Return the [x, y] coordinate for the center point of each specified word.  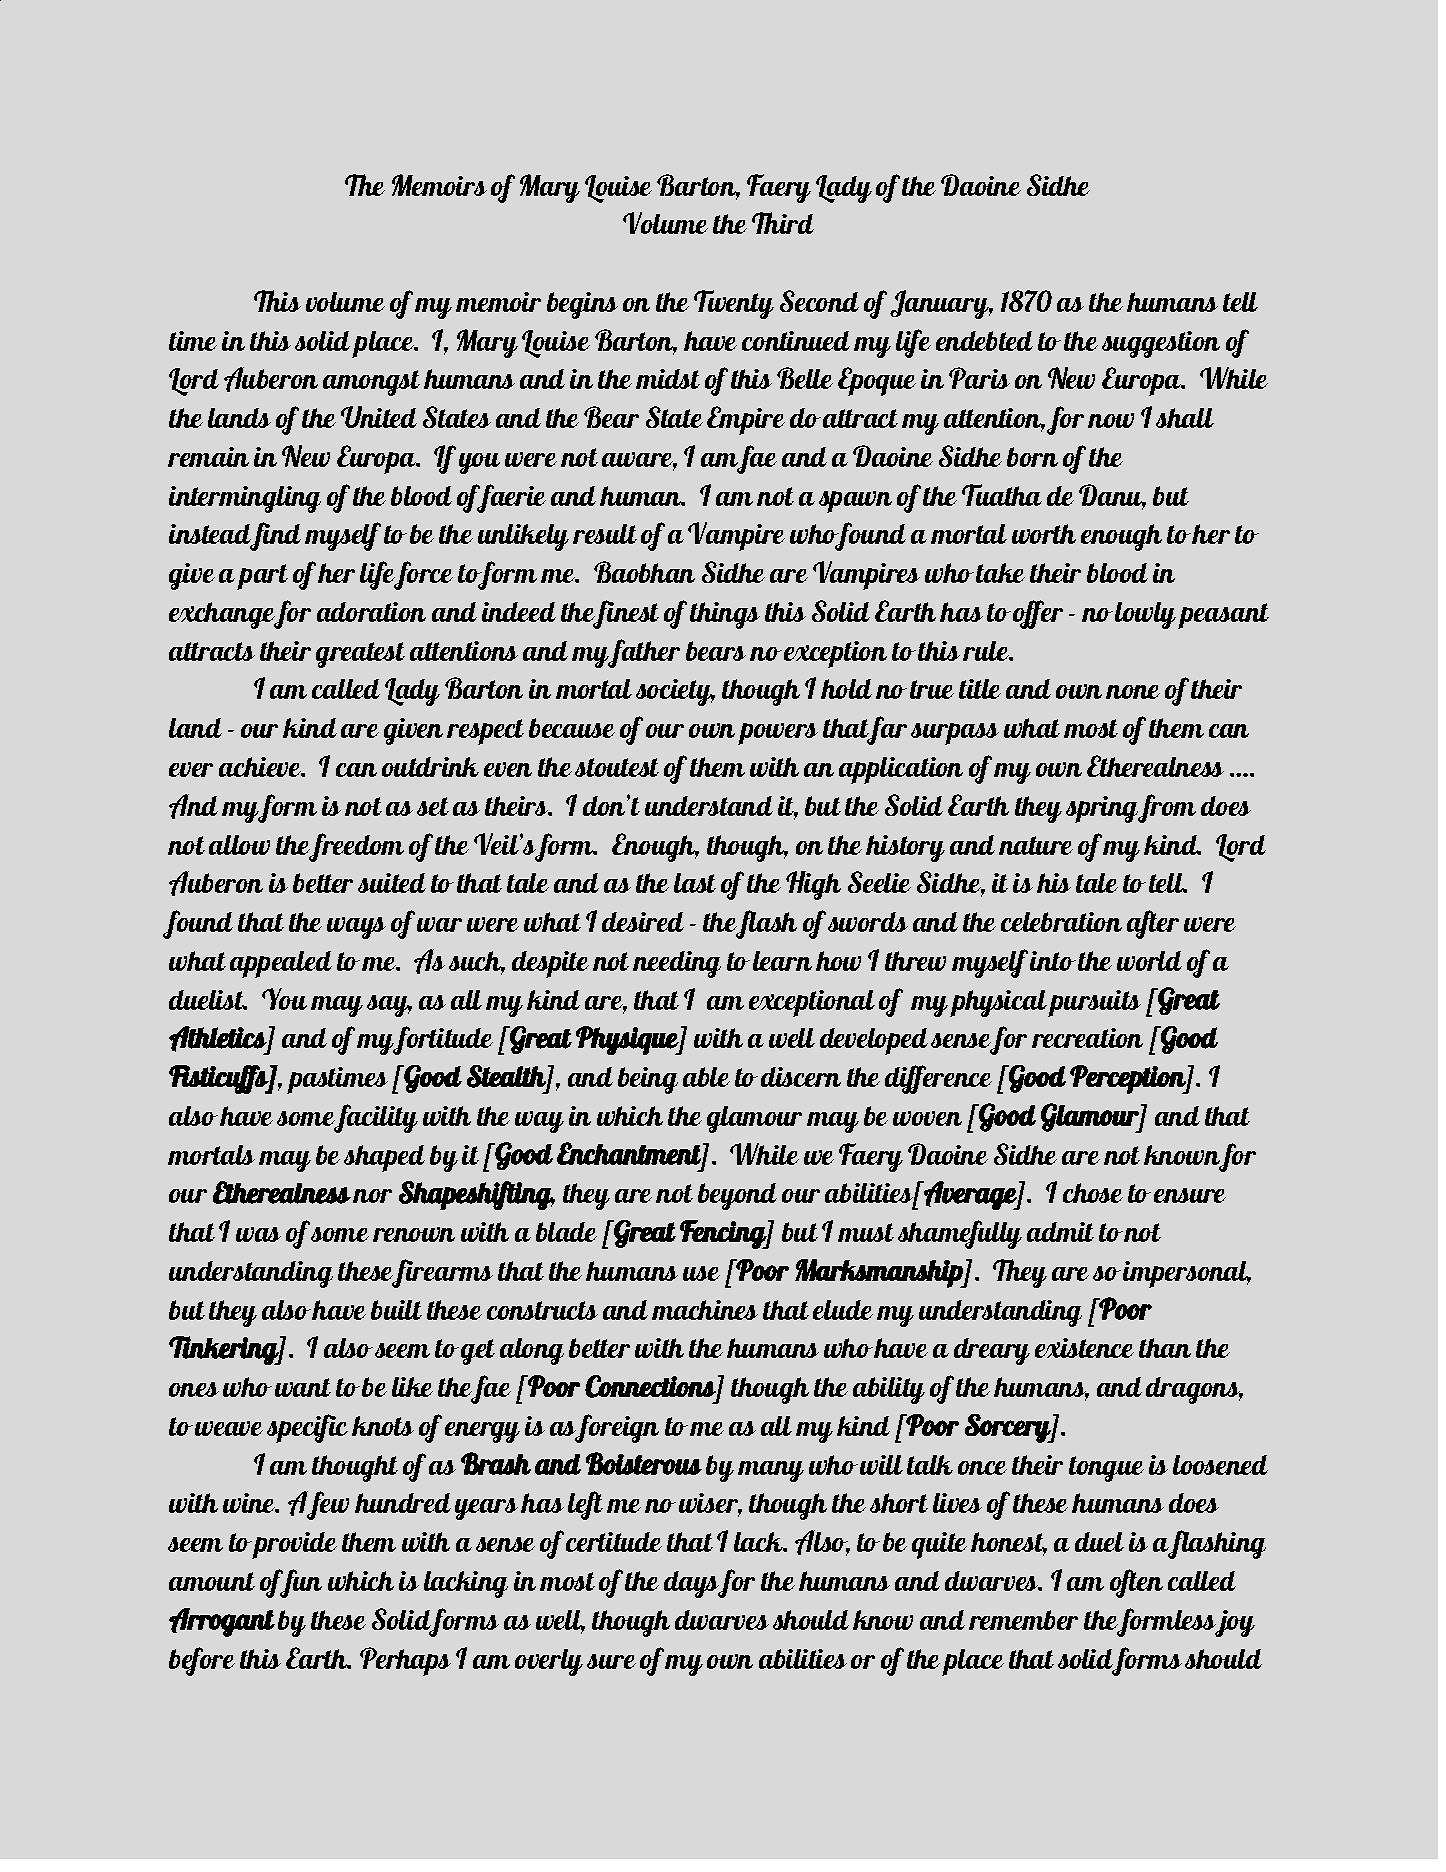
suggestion [1161, 344]
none [1133, 692]
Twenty [734, 304]
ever [191, 769]
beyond [737, 1196]
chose [1093, 1193]
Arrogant [222, 1622]
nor [372, 1196]
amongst [371, 383]
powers [778, 734]
